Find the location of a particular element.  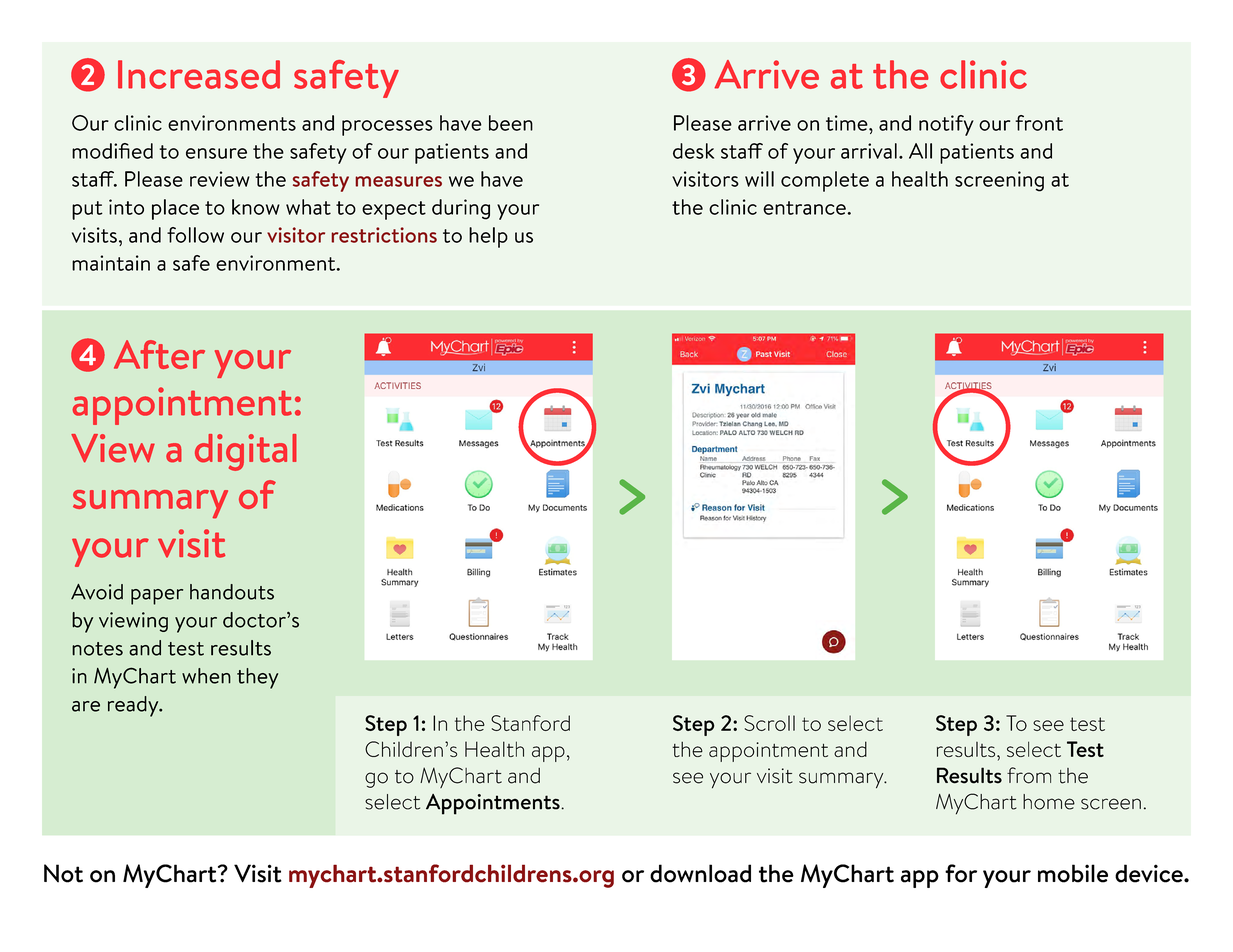

download is located at coordinates (700, 873).
